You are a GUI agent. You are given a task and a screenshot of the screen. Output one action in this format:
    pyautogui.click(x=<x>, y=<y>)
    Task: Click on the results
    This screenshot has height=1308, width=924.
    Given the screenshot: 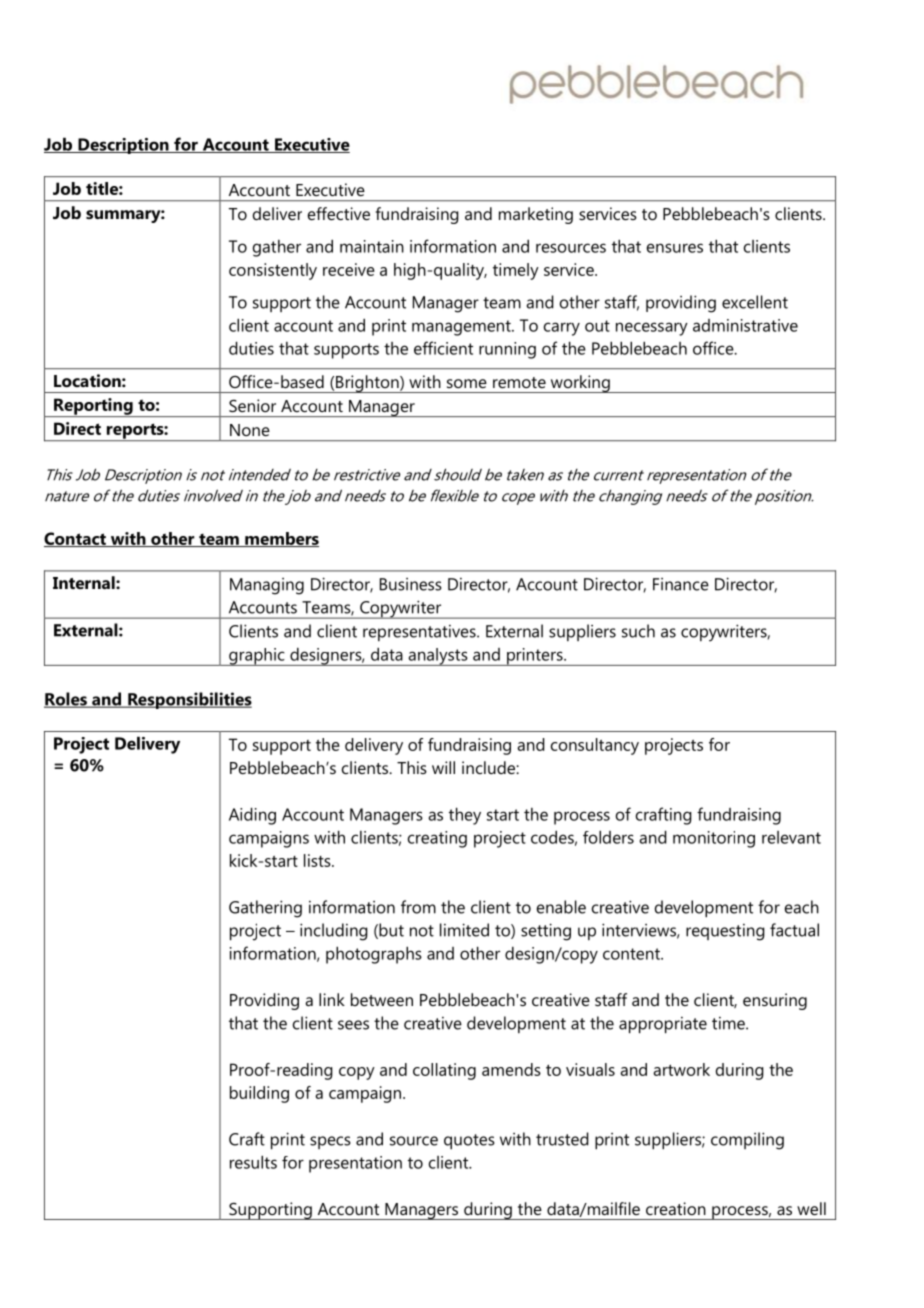 What is the action you would take?
    pyautogui.click(x=253, y=1162)
